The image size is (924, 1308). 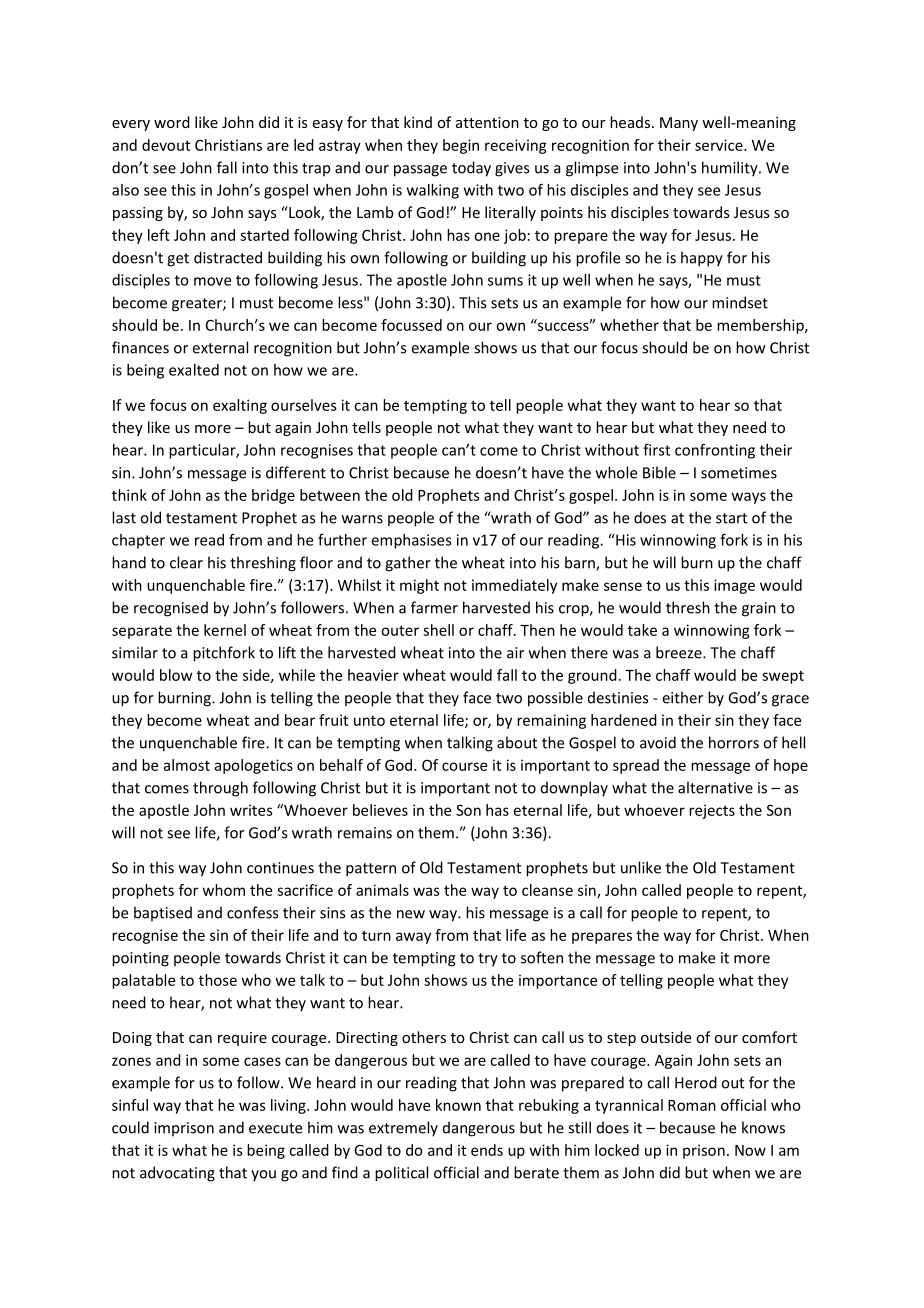 What do you see at coordinates (225, 630) in the screenshot?
I see `kernel` at bounding box center [225, 630].
